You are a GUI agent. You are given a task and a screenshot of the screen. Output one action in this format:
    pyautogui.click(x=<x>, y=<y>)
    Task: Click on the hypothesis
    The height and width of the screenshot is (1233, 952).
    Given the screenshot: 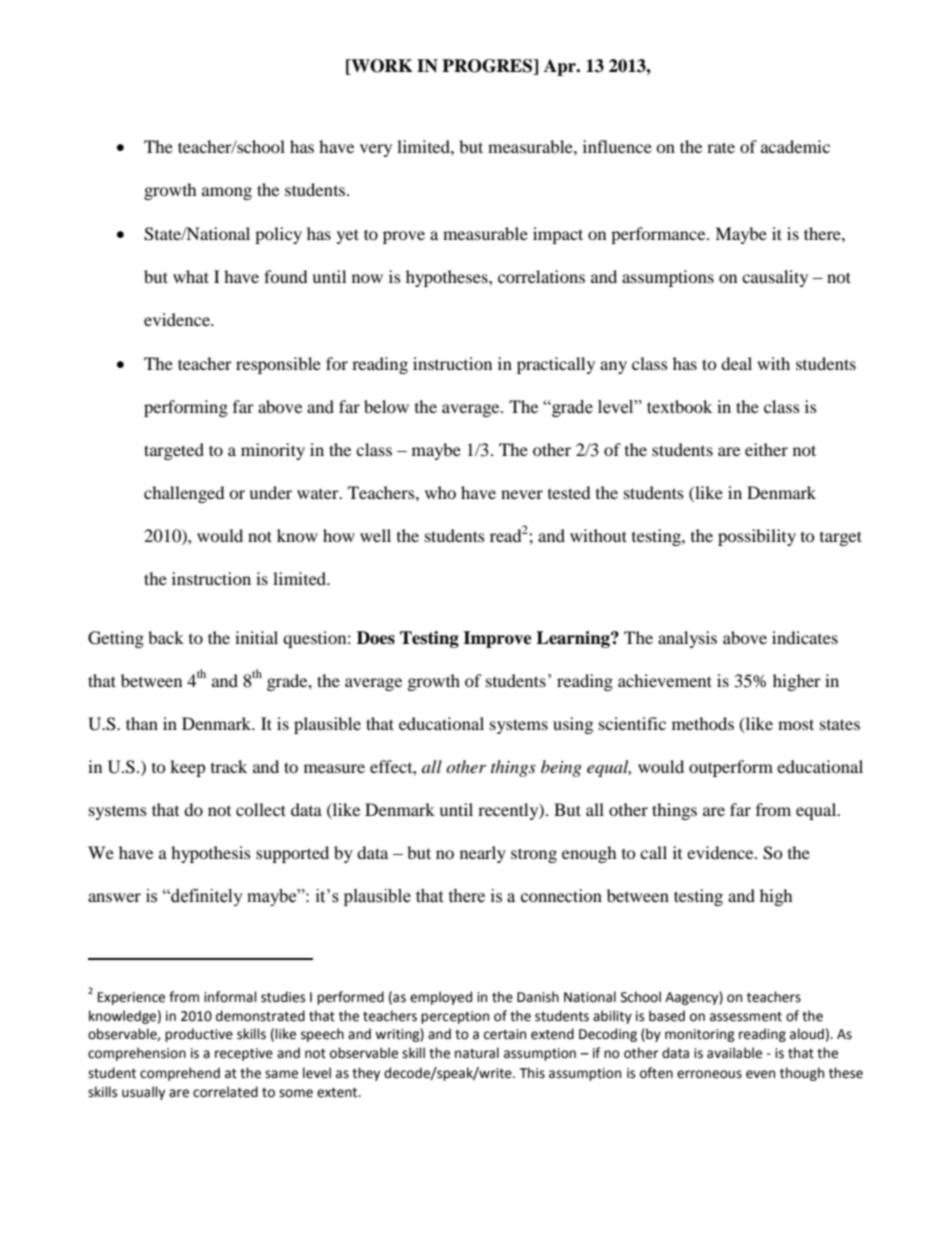 What is the action you would take?
    pyautogui.click(x=211, y=854)
